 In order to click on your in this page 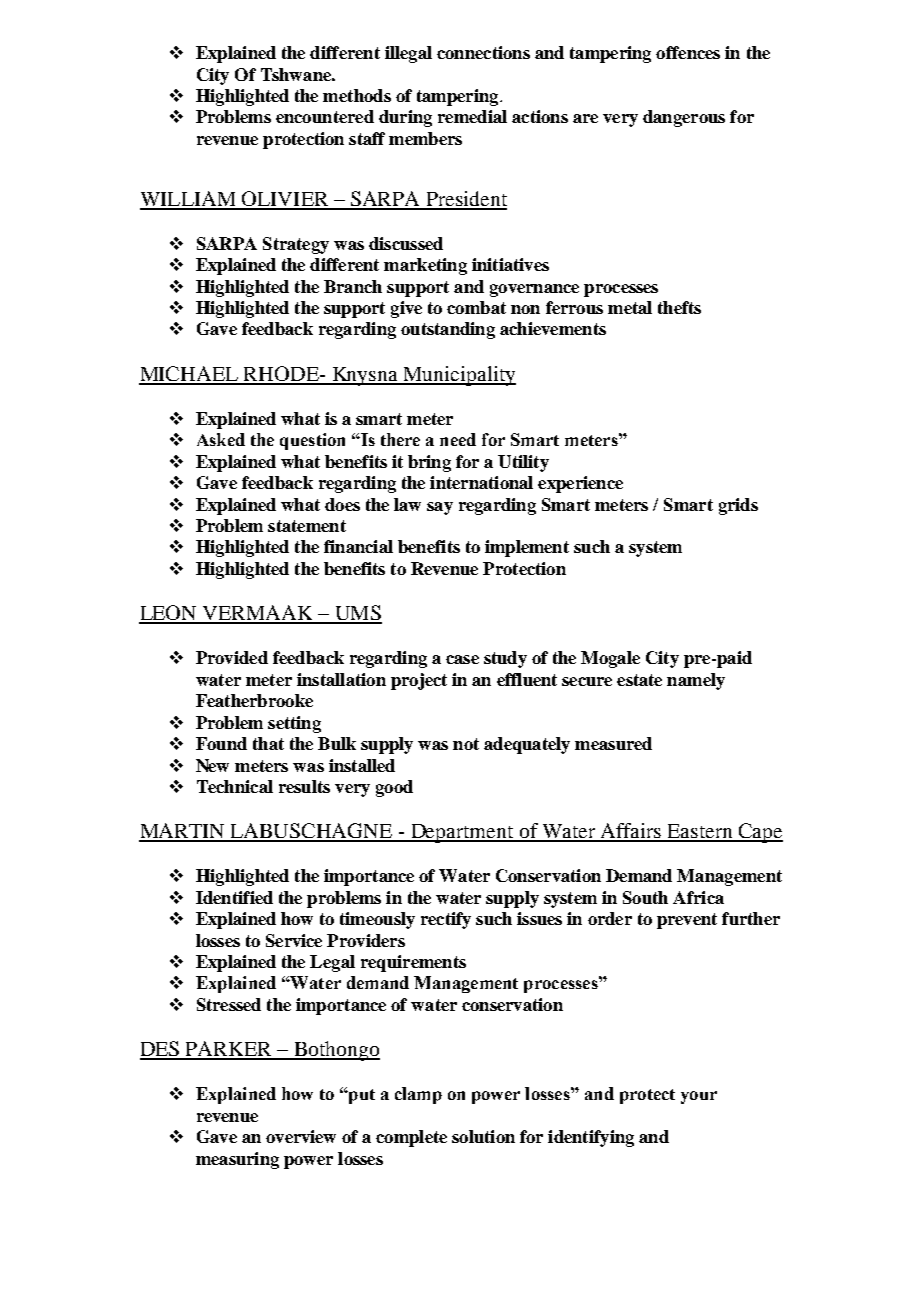, I will do `click(699, 1097)`.
